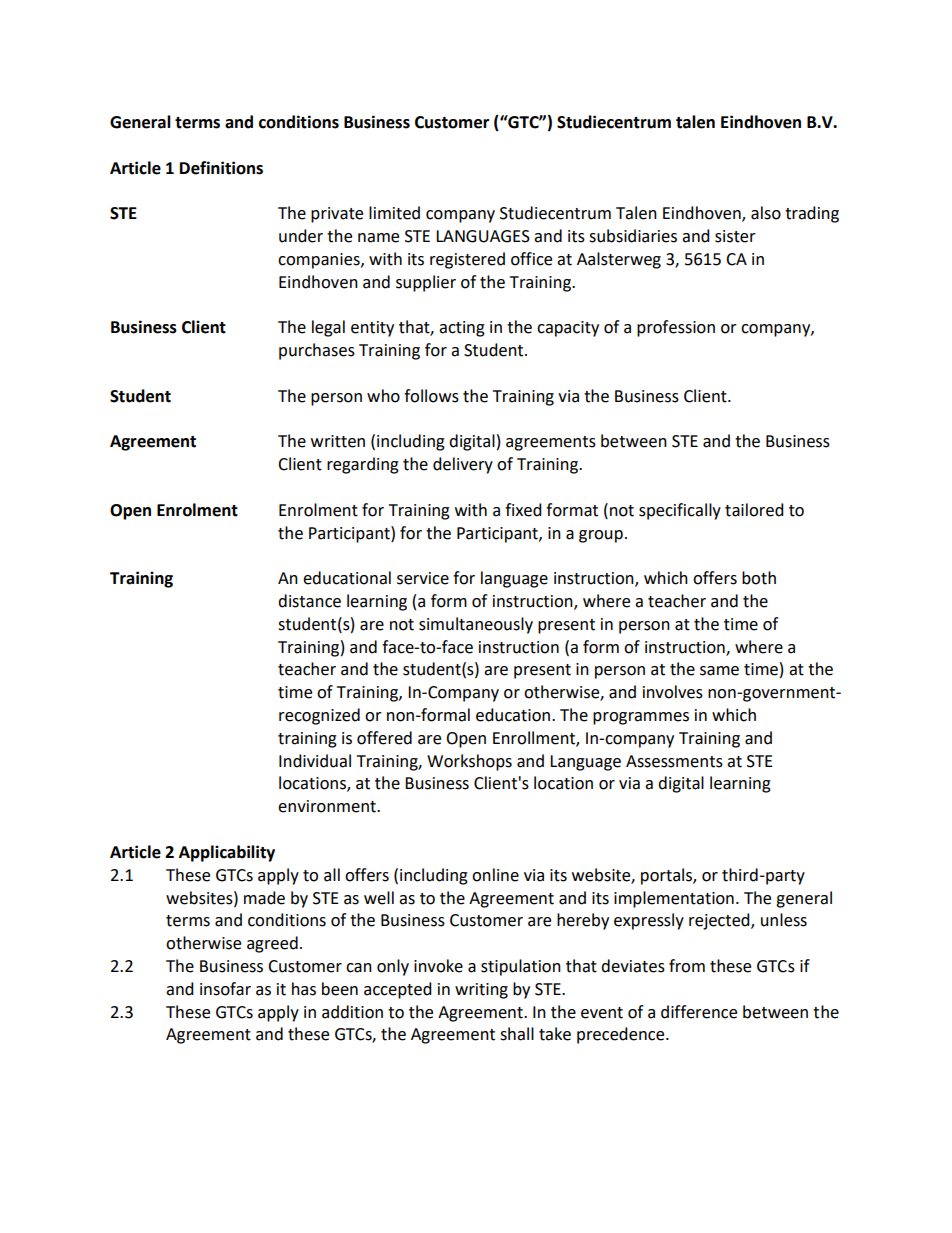  What do you see at coordinates (754, 510) in the screenshot?
I see `tailored` at bounding box center [754, 510].
